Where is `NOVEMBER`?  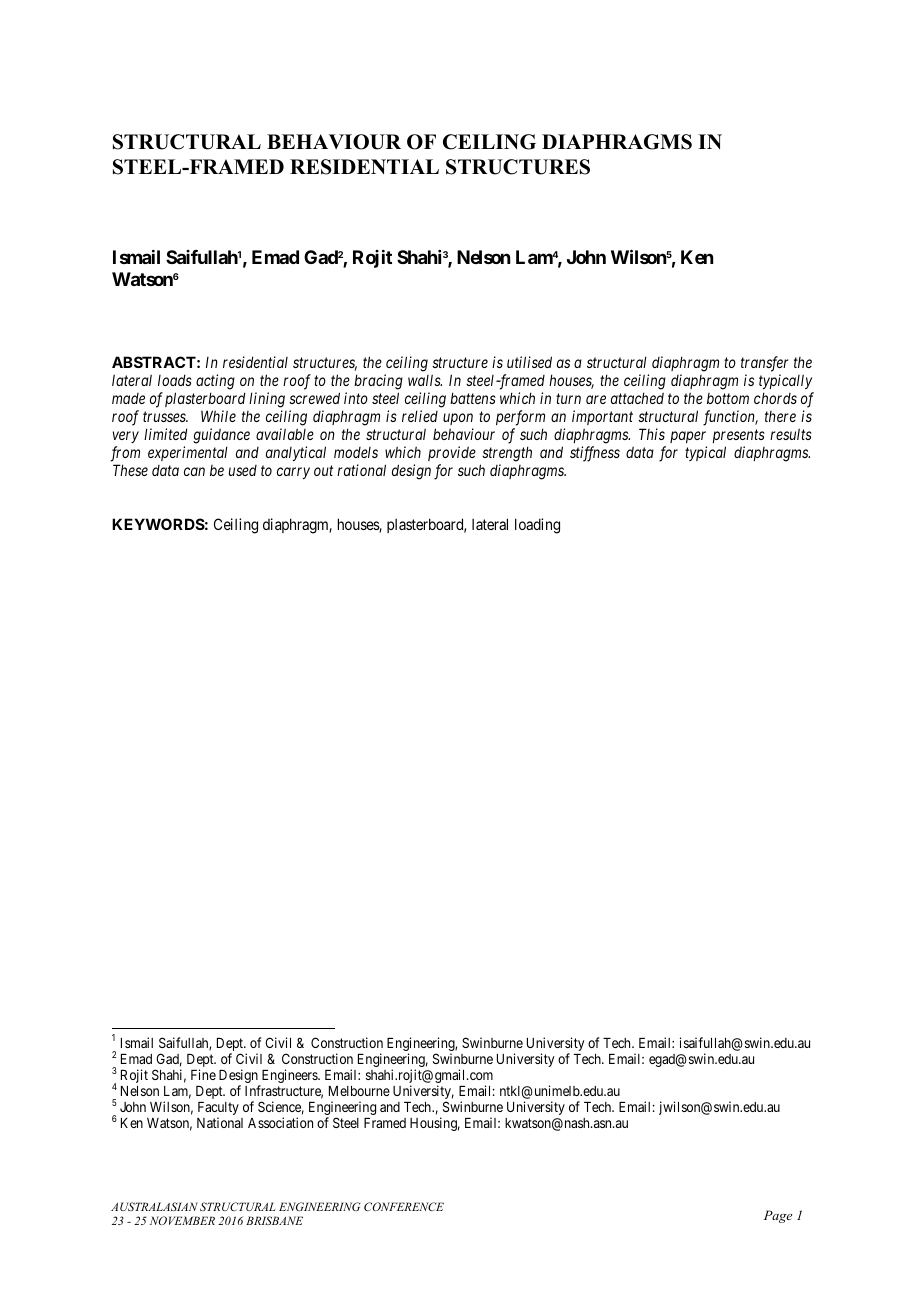 NOVEMBER is located at coordinates (182, 1220).
